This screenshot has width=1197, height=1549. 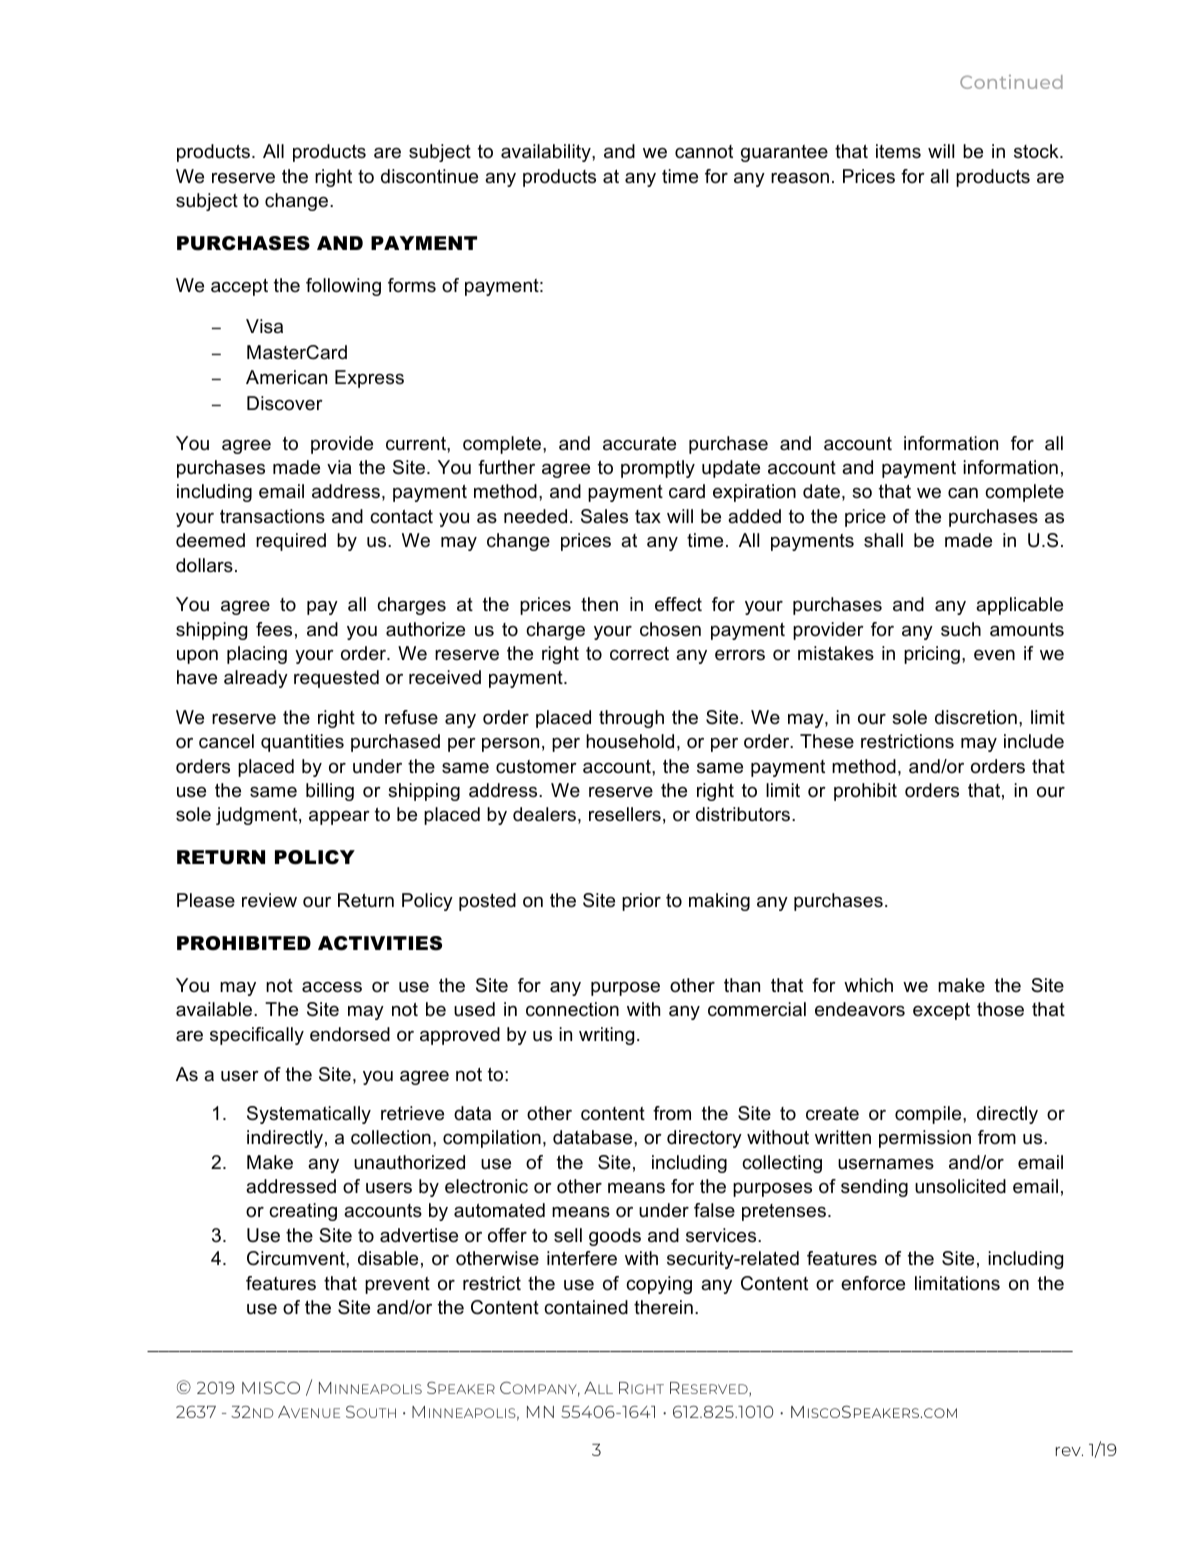 What do you see at coordinates (883, 540) in the screenshot?
I see `shall` at bounding box center [883, 540].
